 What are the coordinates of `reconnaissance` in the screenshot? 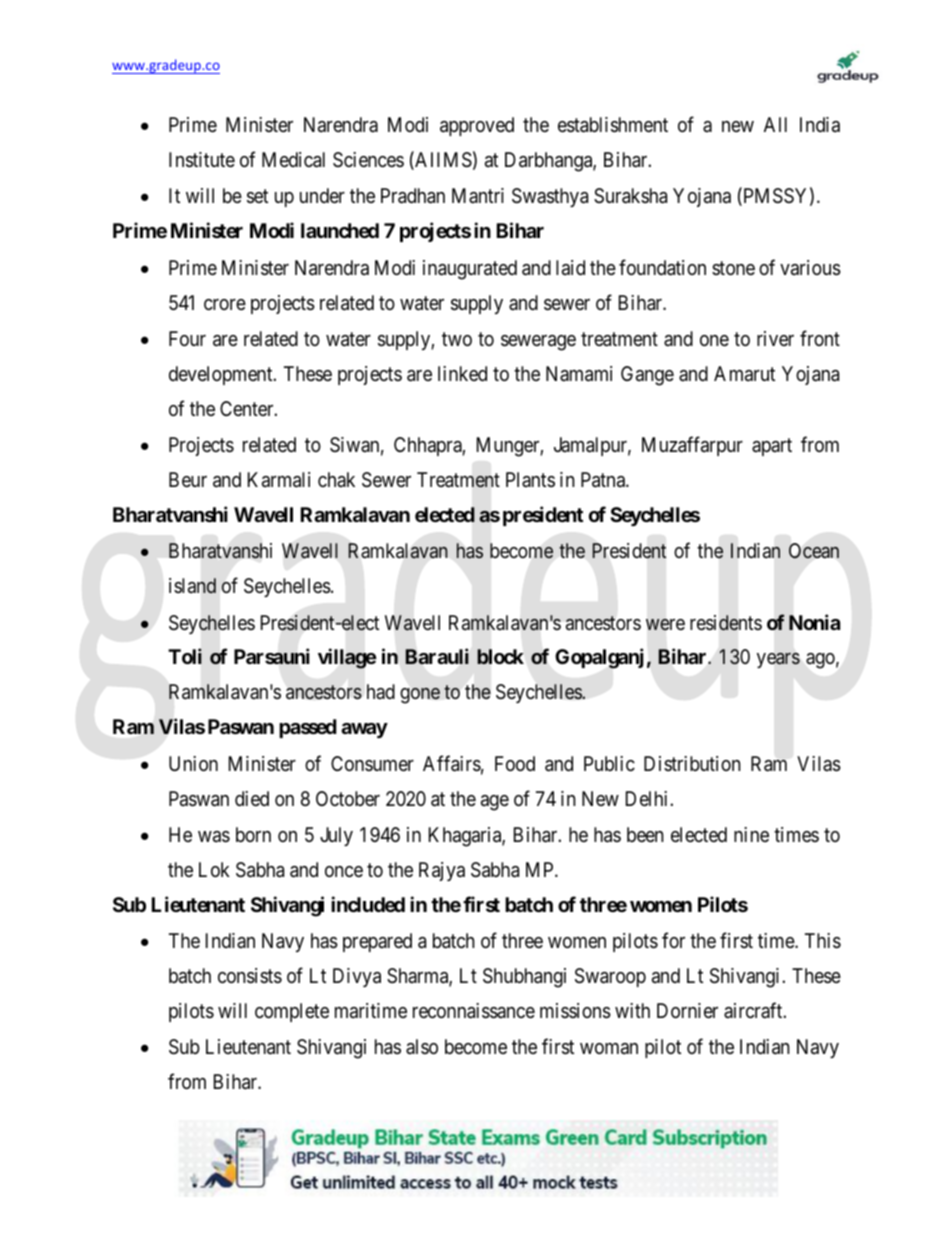 It's located at (474, 1011).
